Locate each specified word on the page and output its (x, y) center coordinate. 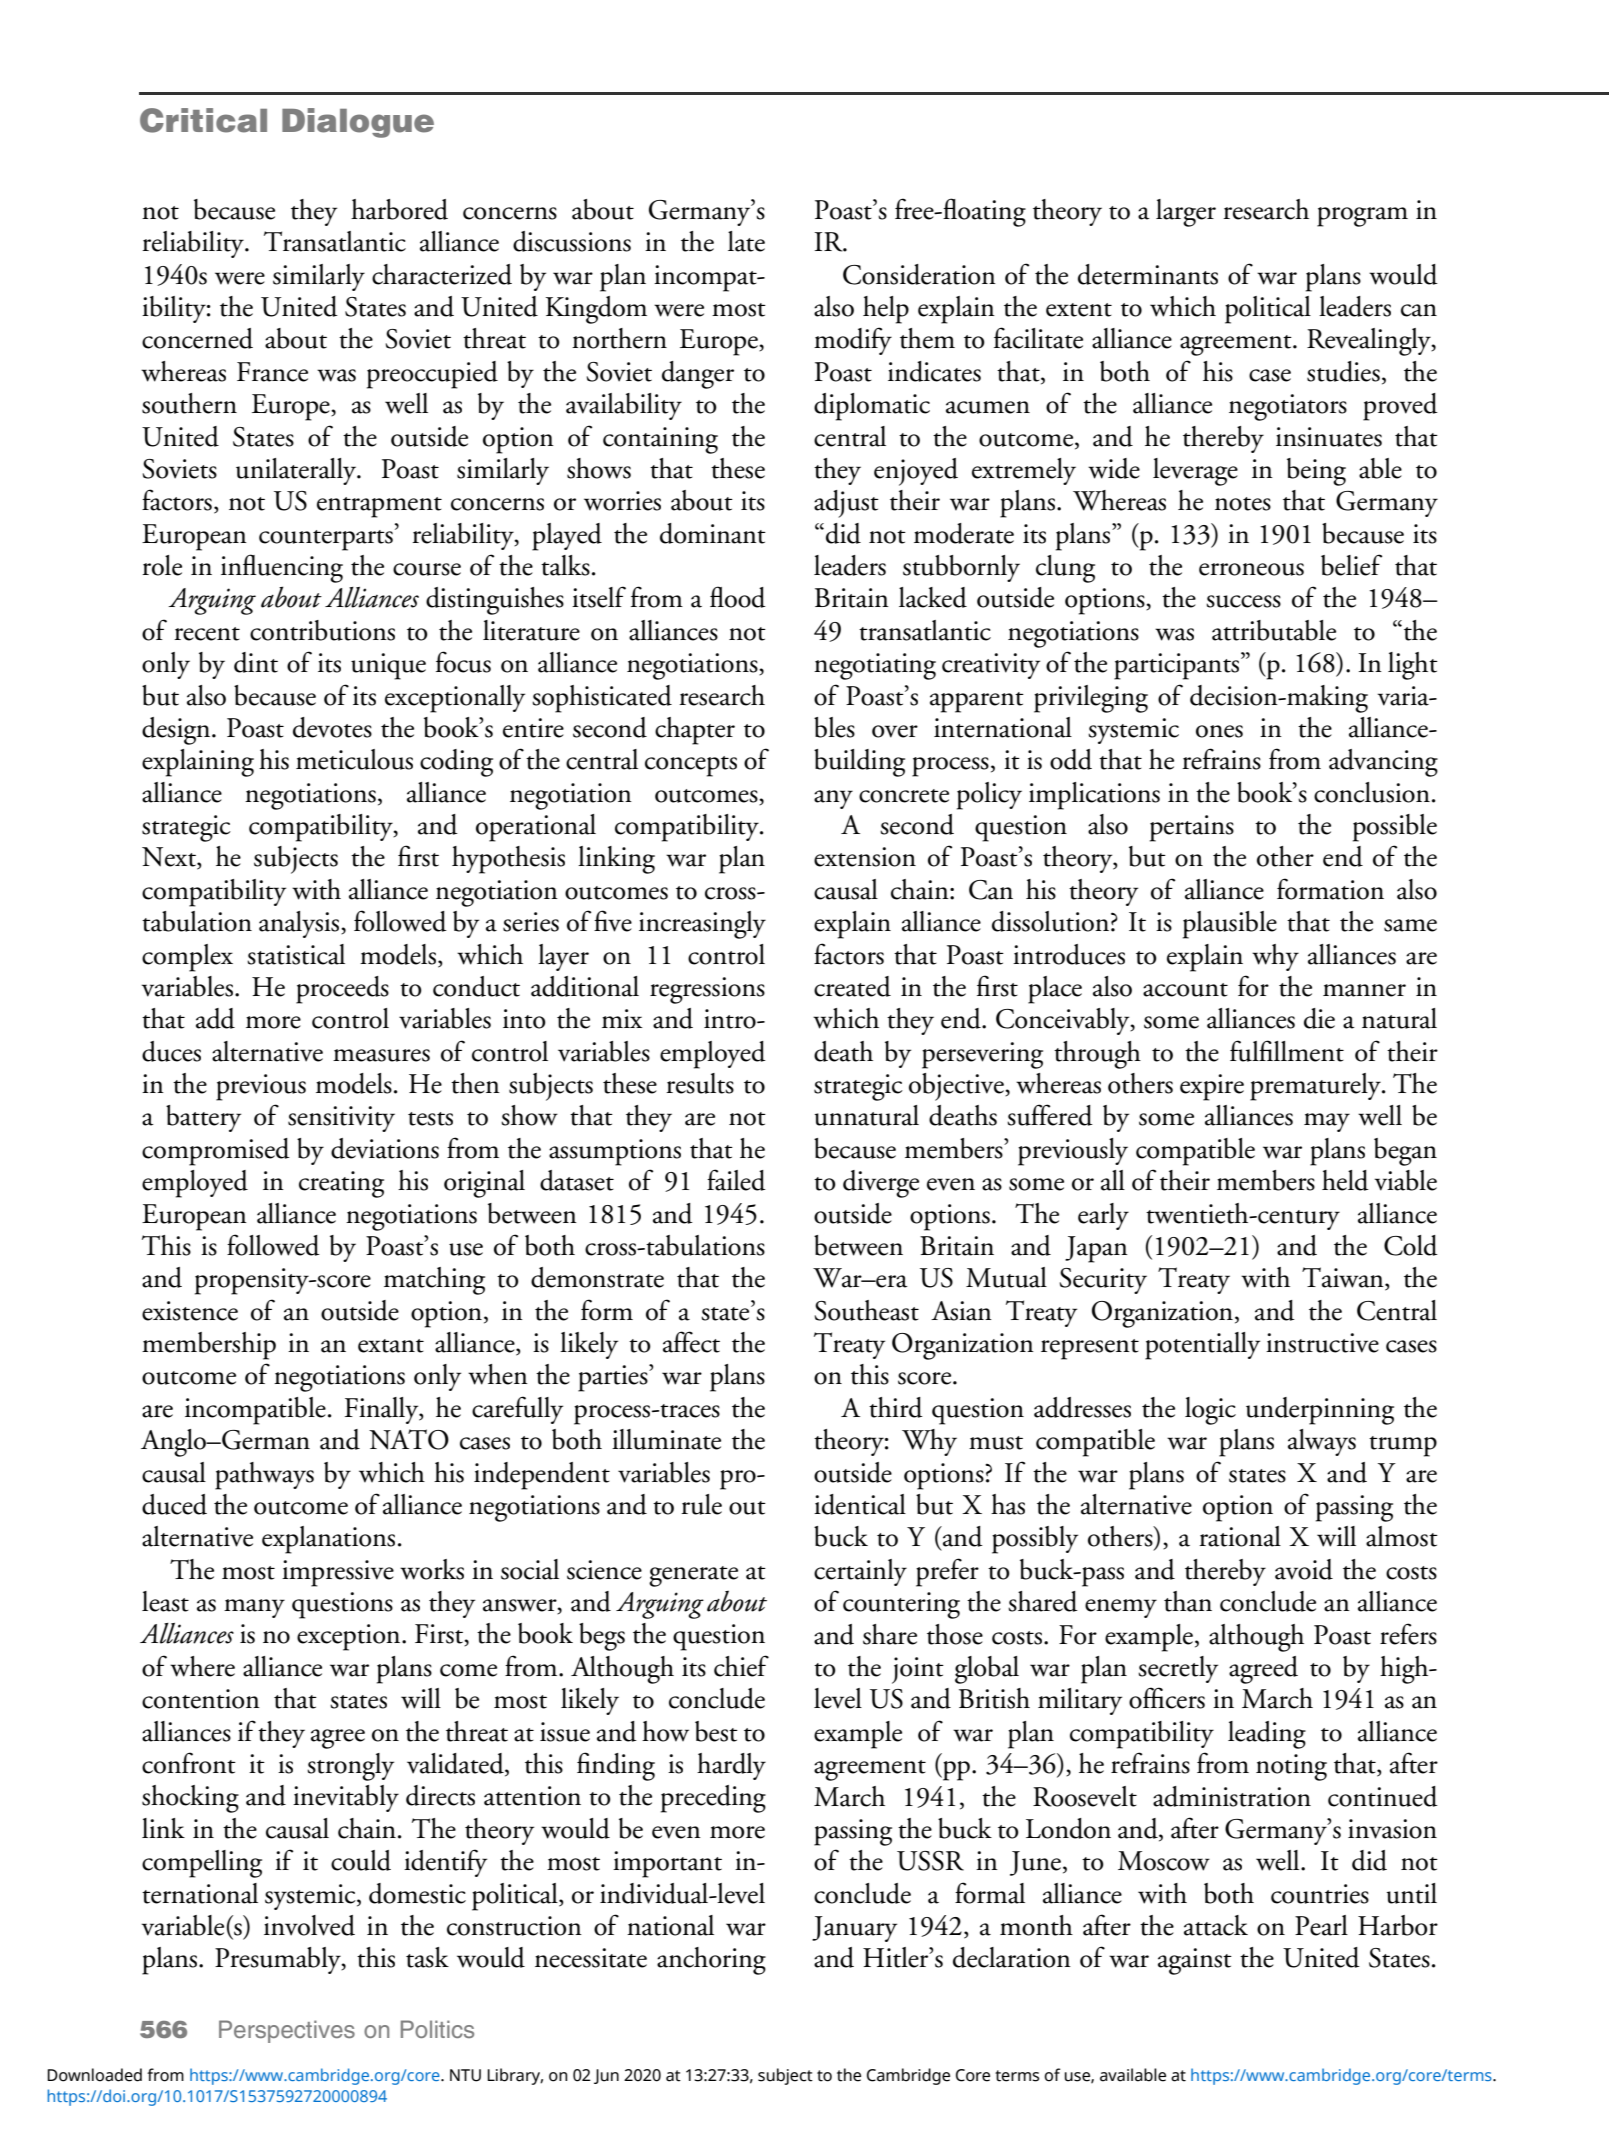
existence (190, 1311)
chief (741, 1666)
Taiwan (1344, 1278)
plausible (1230, 925)
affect (691, 1342)
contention (201, 1699)
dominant (713, 533)
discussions (572, 241)
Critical (203, 120)
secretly (1178, 1669)
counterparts (326, 540)
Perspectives (287, 2031)
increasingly (702, 925)
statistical (296, 954)
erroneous (1251, 569)
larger (1186, 213)
